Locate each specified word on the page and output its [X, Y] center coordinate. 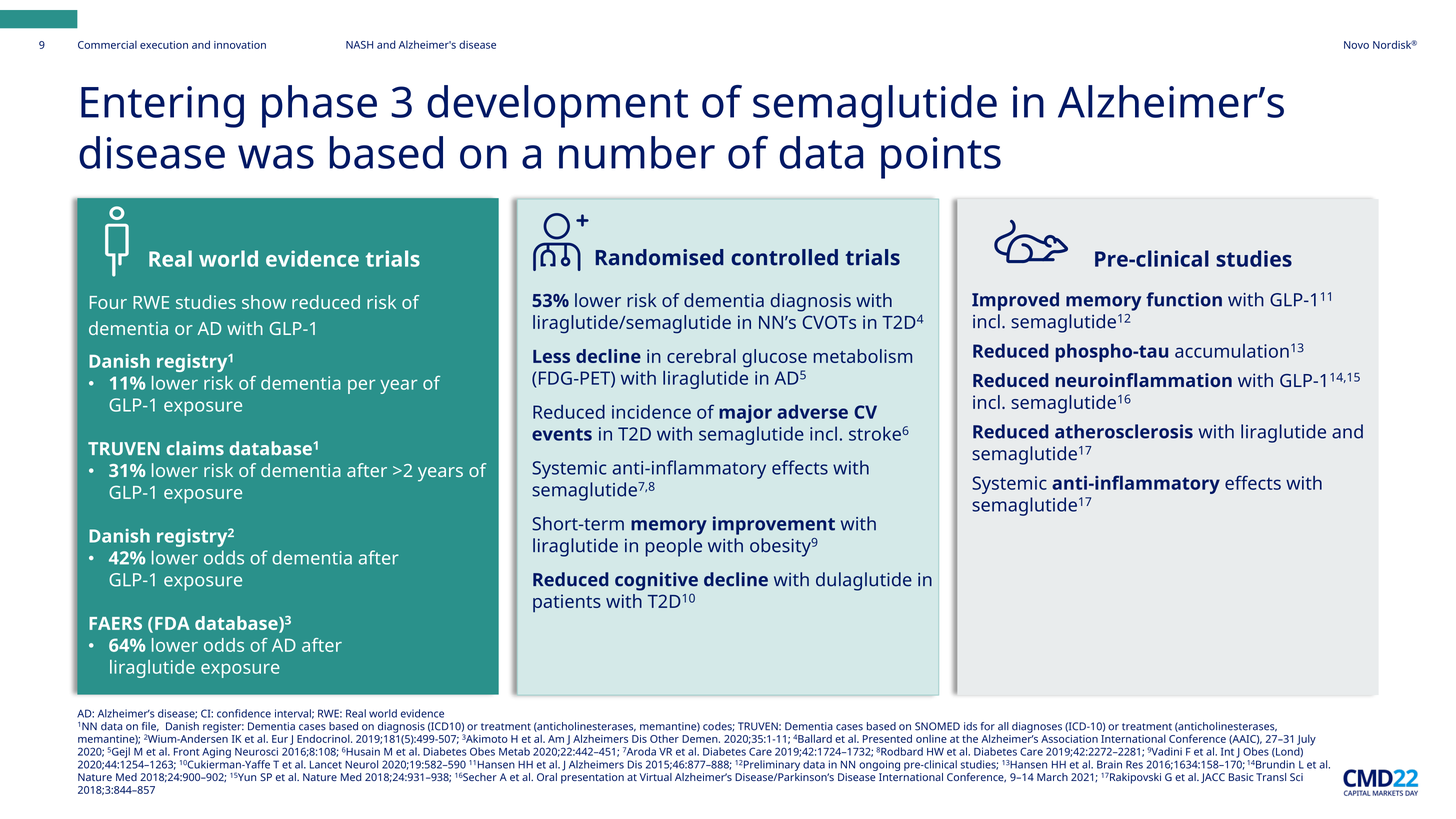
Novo [1356, 45]
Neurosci [256, 751]
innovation [240, 45]
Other [664, 738]
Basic [1241, 777]
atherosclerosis [1124, 431]
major [745, 414]
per [361, 386]
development [557, 106]
